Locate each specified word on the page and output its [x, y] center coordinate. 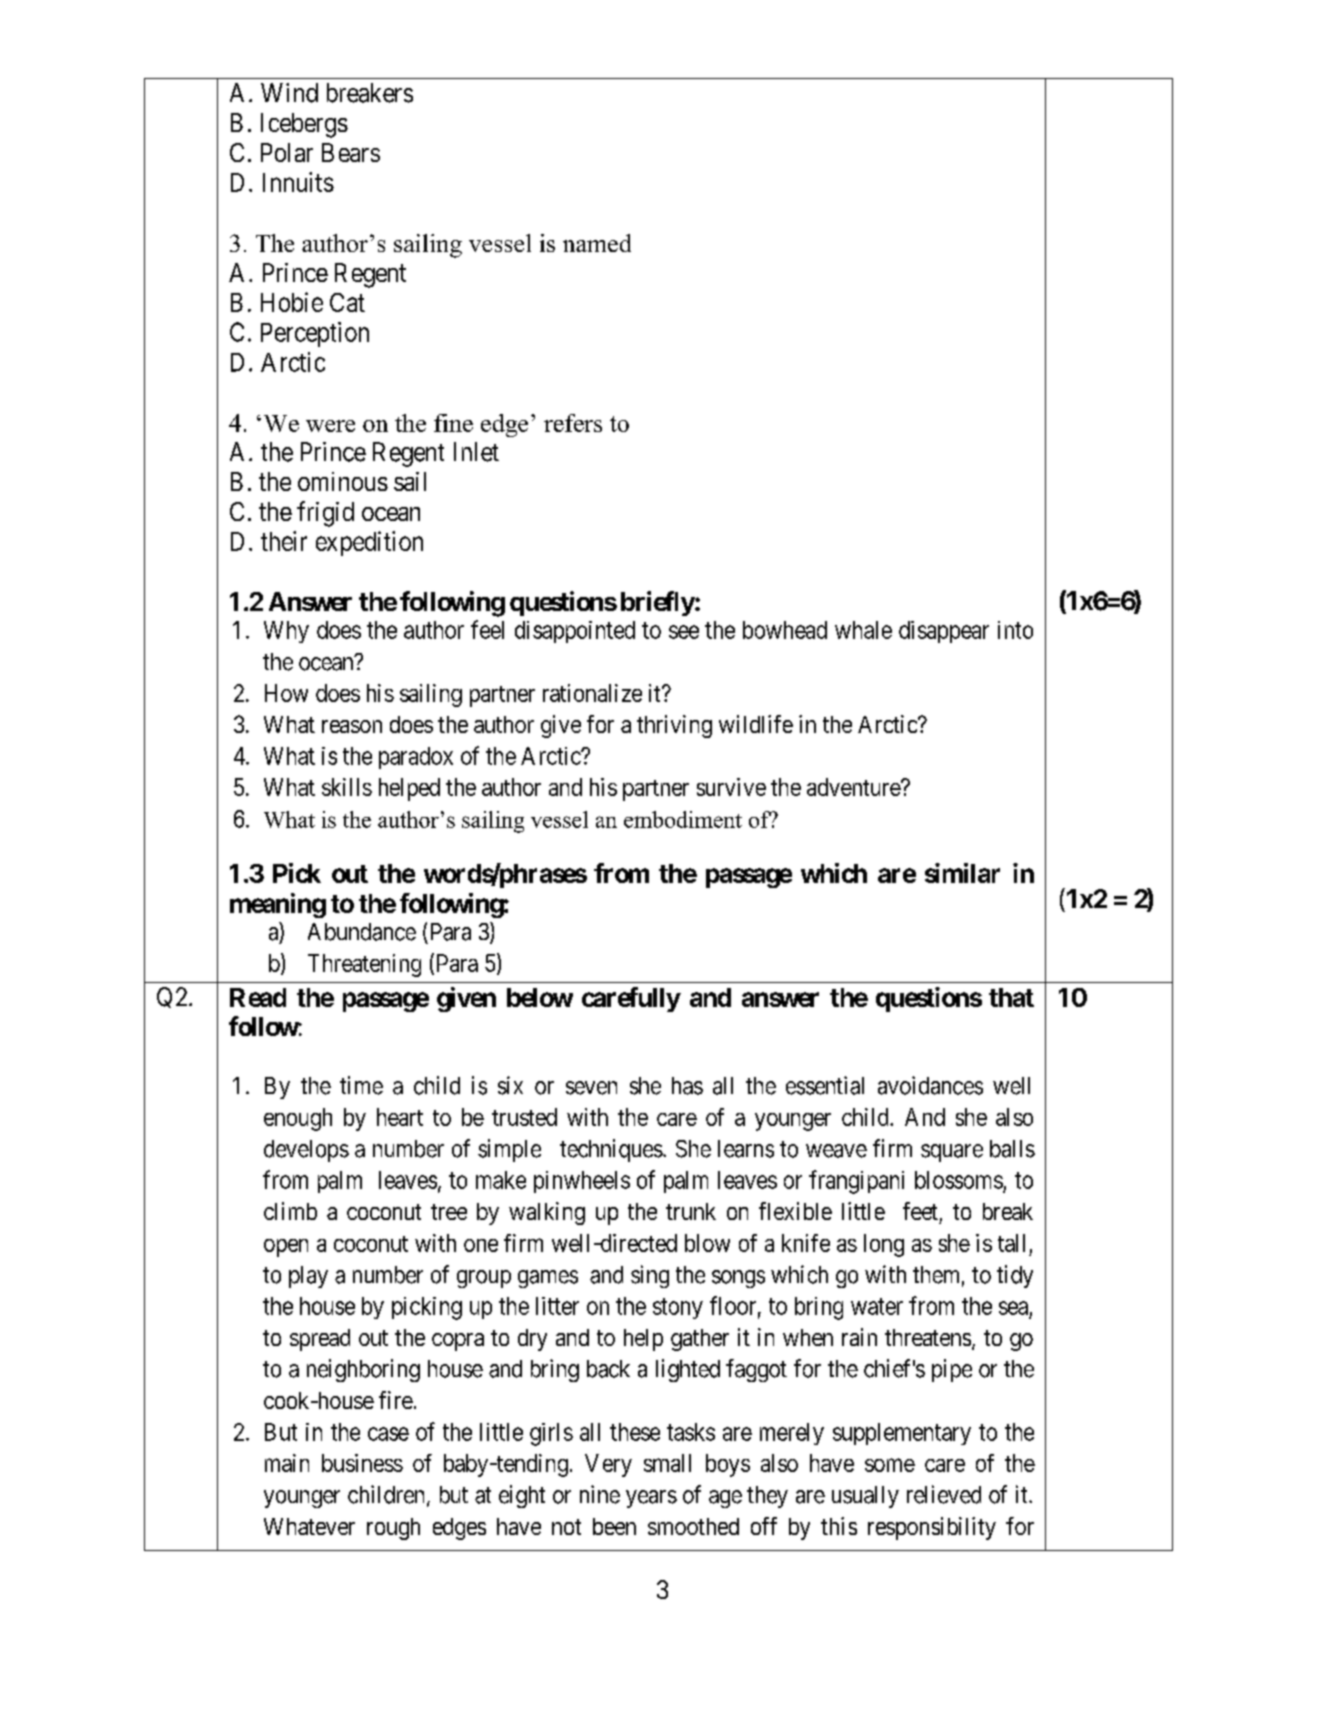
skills [347, 787]
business [362, 1463]
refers [573, 423]
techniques [611, 1150]
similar [962, 873]
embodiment [683, 819]
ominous [343, 481]
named [597, 243]
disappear [944, 632]
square [952, 1153]
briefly [658, 603]
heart [400, 1117]
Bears [351, 152]
